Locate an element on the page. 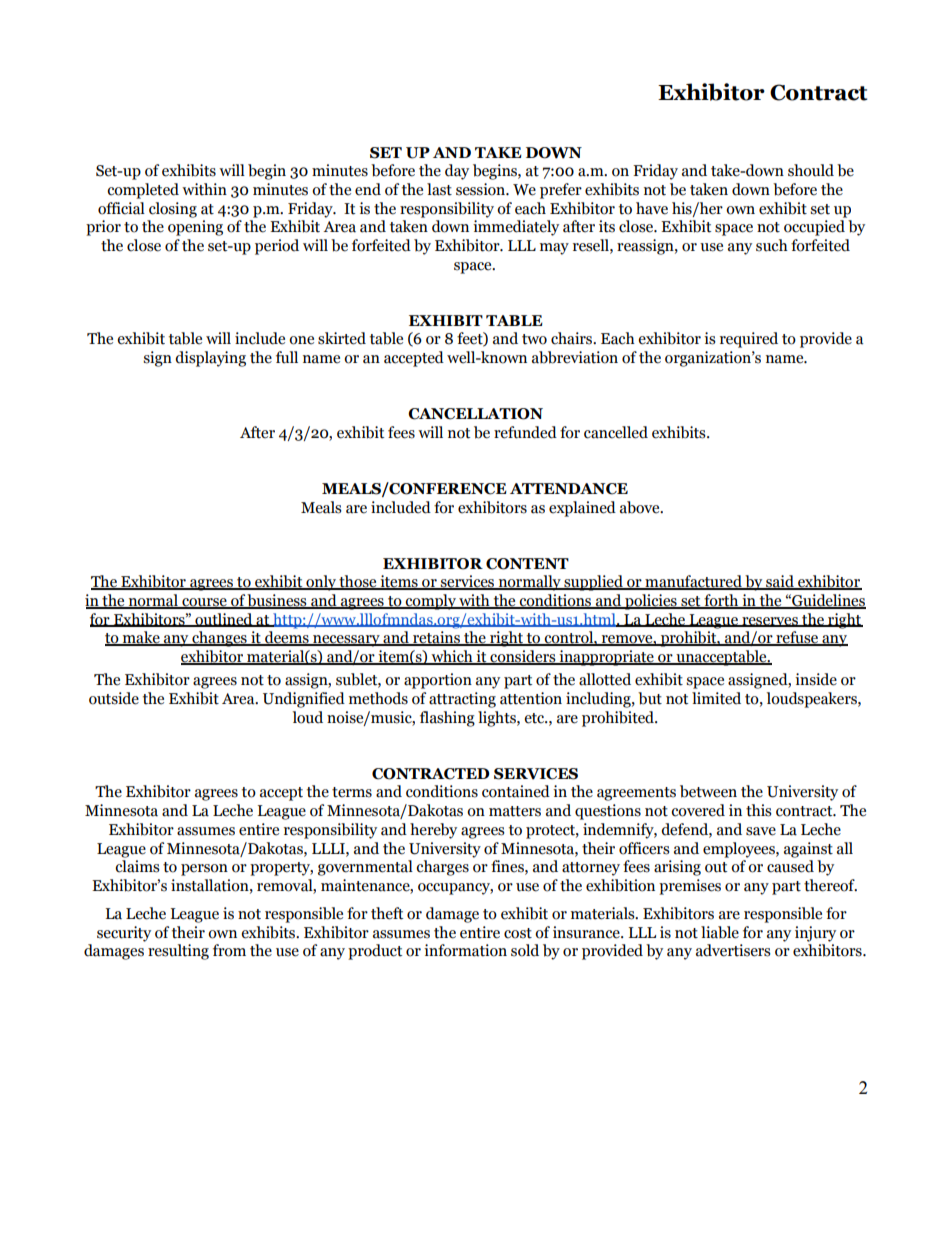 This document has height=1233, width=952. should is located at coordinates (811, 170).
